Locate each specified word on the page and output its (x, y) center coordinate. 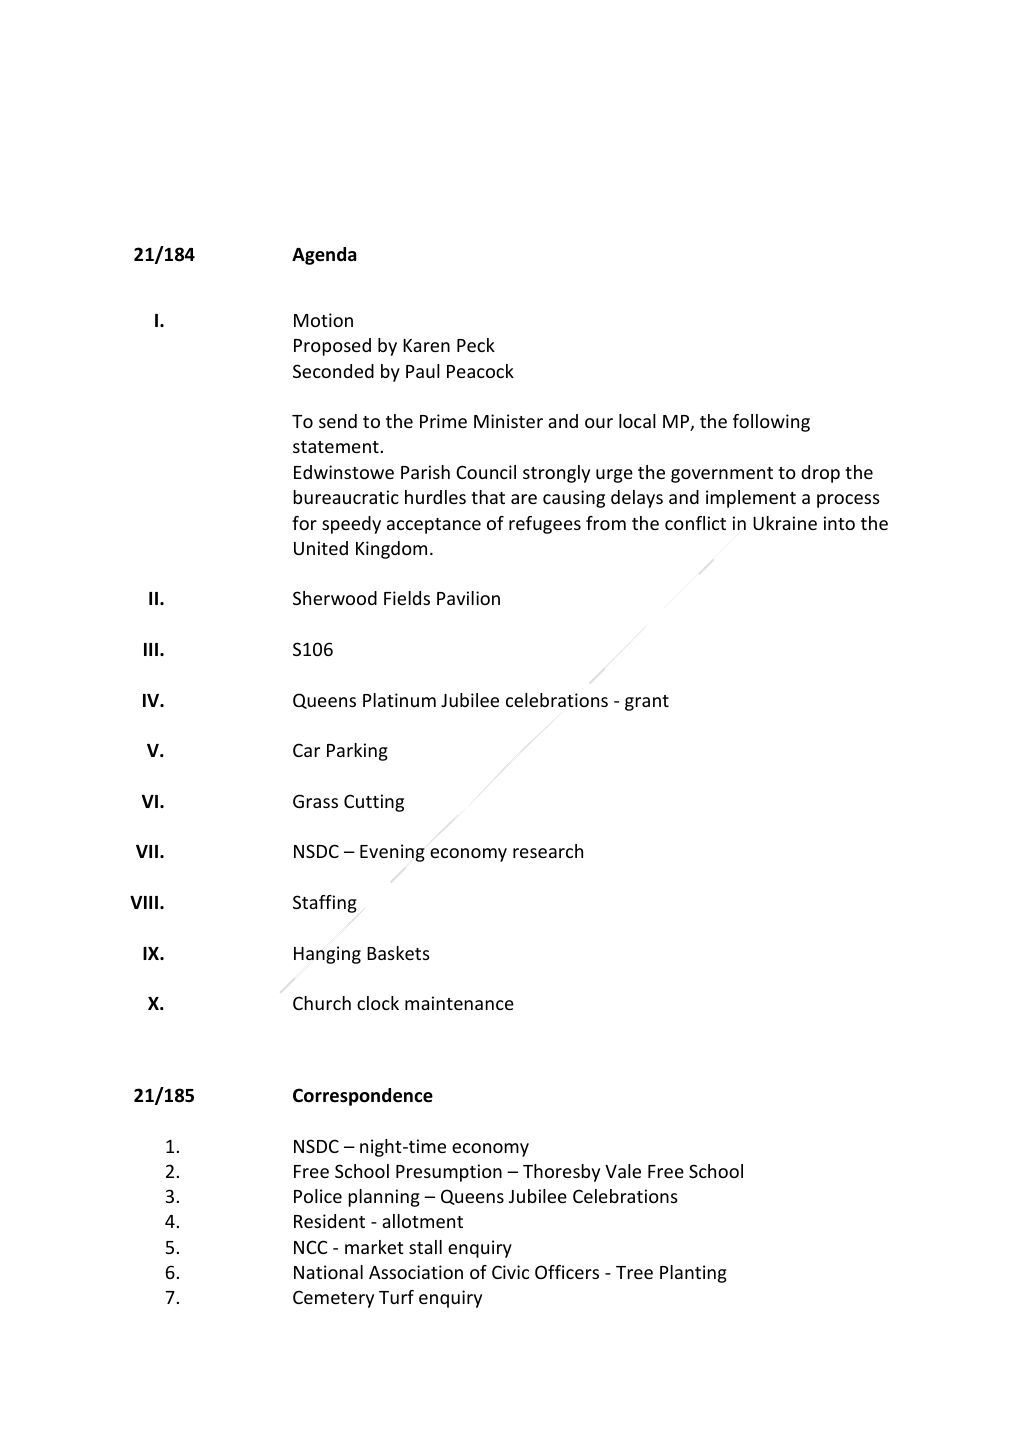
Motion (323, 320)
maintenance (459, 1003)
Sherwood (335, 598)
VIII (144, 902)
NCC (310, 1247)
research (548, 851)
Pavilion (468, 598)
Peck (476, 345)
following (771, 423)
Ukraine (785, 523)
